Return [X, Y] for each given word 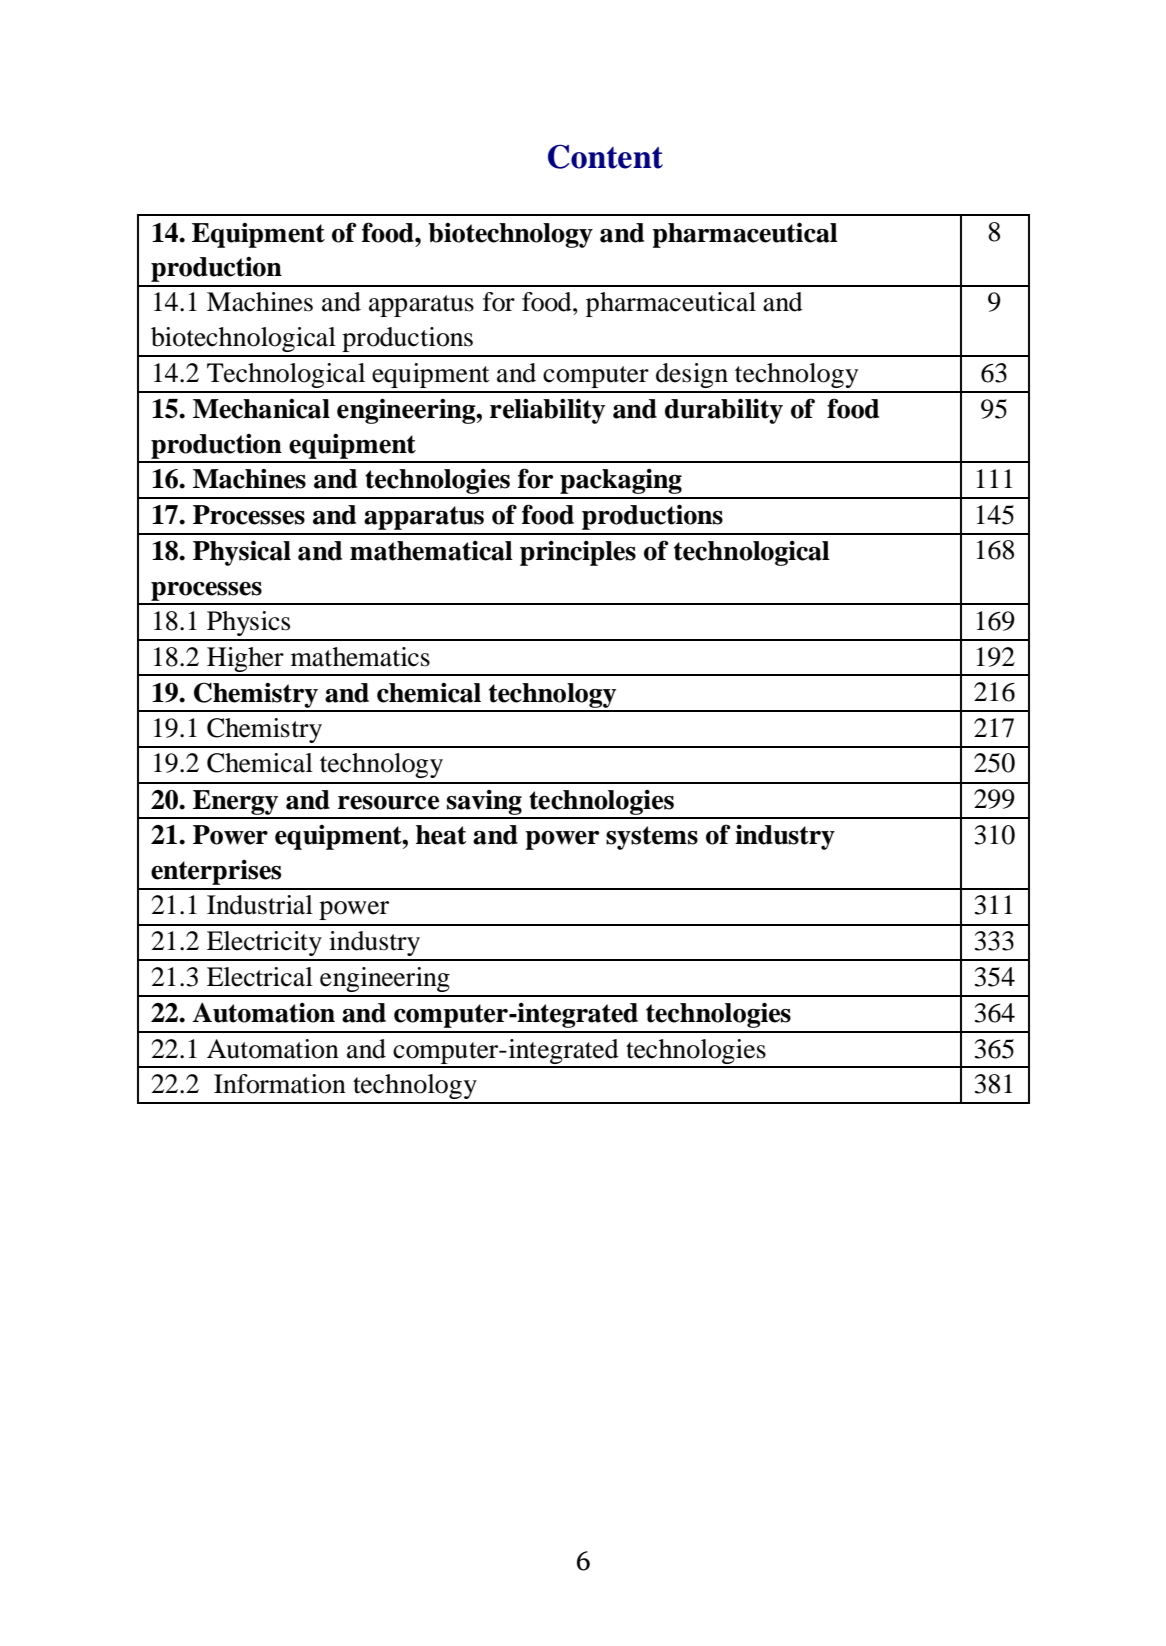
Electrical [260, 977]
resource [388, 803]
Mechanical [261, 409]
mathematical [431, 551]
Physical [242, 553]
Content [605, 156]
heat [441, 835]
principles [578, 553]
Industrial [260, 905]
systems [652, 838]
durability [724, 411]
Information [280, 1084]
